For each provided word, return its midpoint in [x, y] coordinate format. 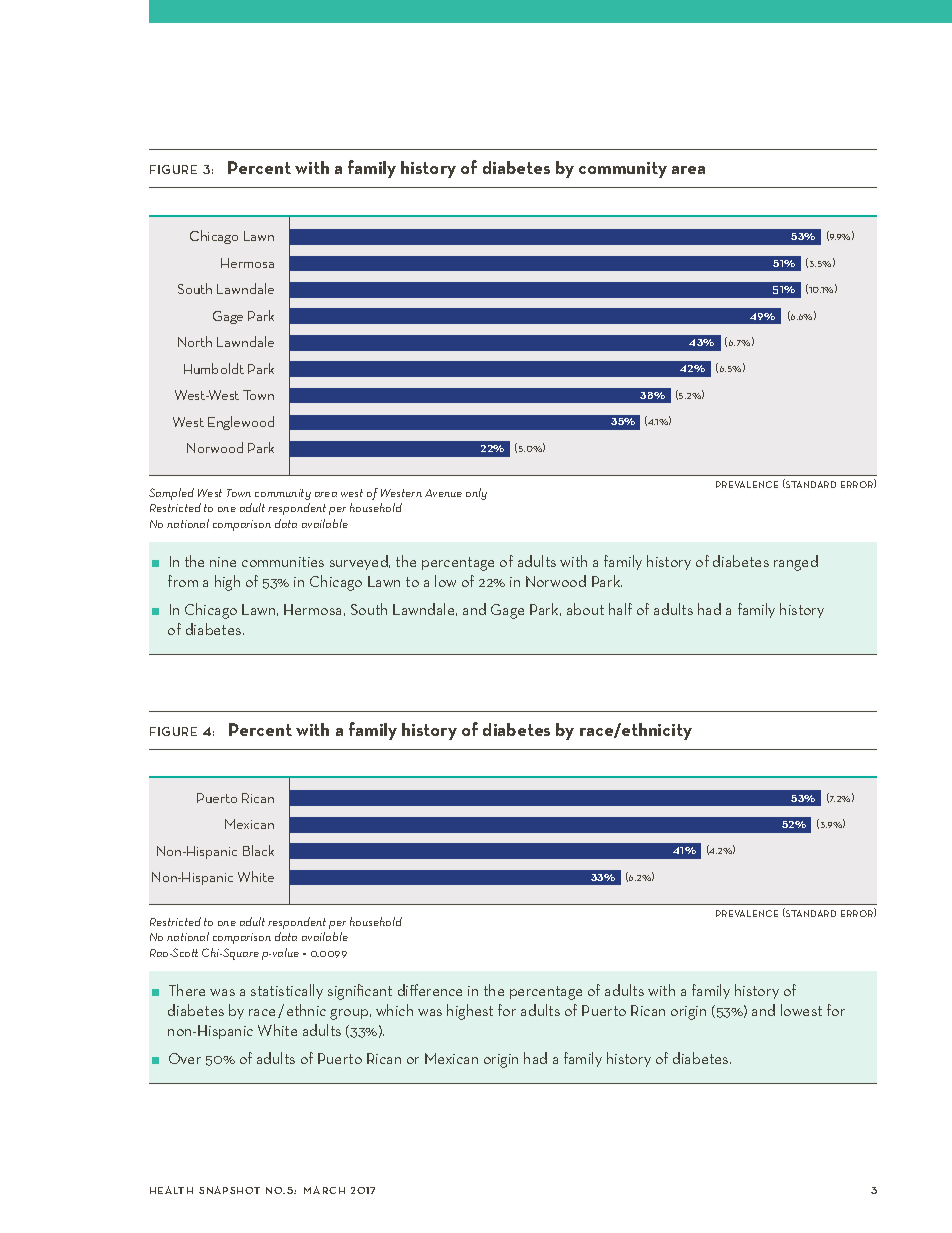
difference [430, 990]
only [476, 494]
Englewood [241, 423]
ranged [796, 563]
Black [258, 850]
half [620, 609]
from [183, 581]
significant [360, 992]
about [585, 609]
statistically [287, 991]
